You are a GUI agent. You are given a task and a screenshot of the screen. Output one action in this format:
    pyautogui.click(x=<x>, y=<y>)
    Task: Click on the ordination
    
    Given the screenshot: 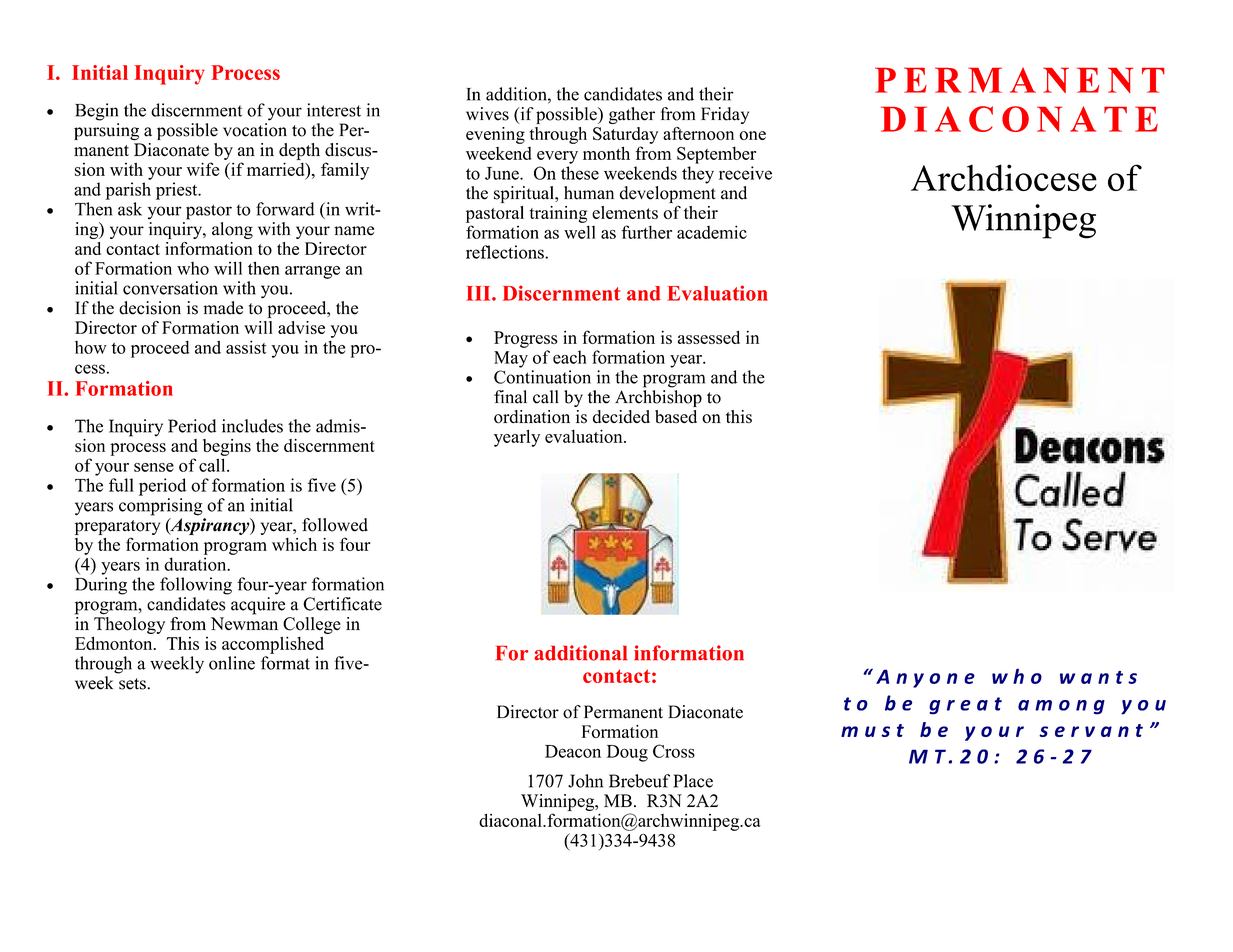 What is the action you would take?
    pyautogui.click(x=532, y=417)
